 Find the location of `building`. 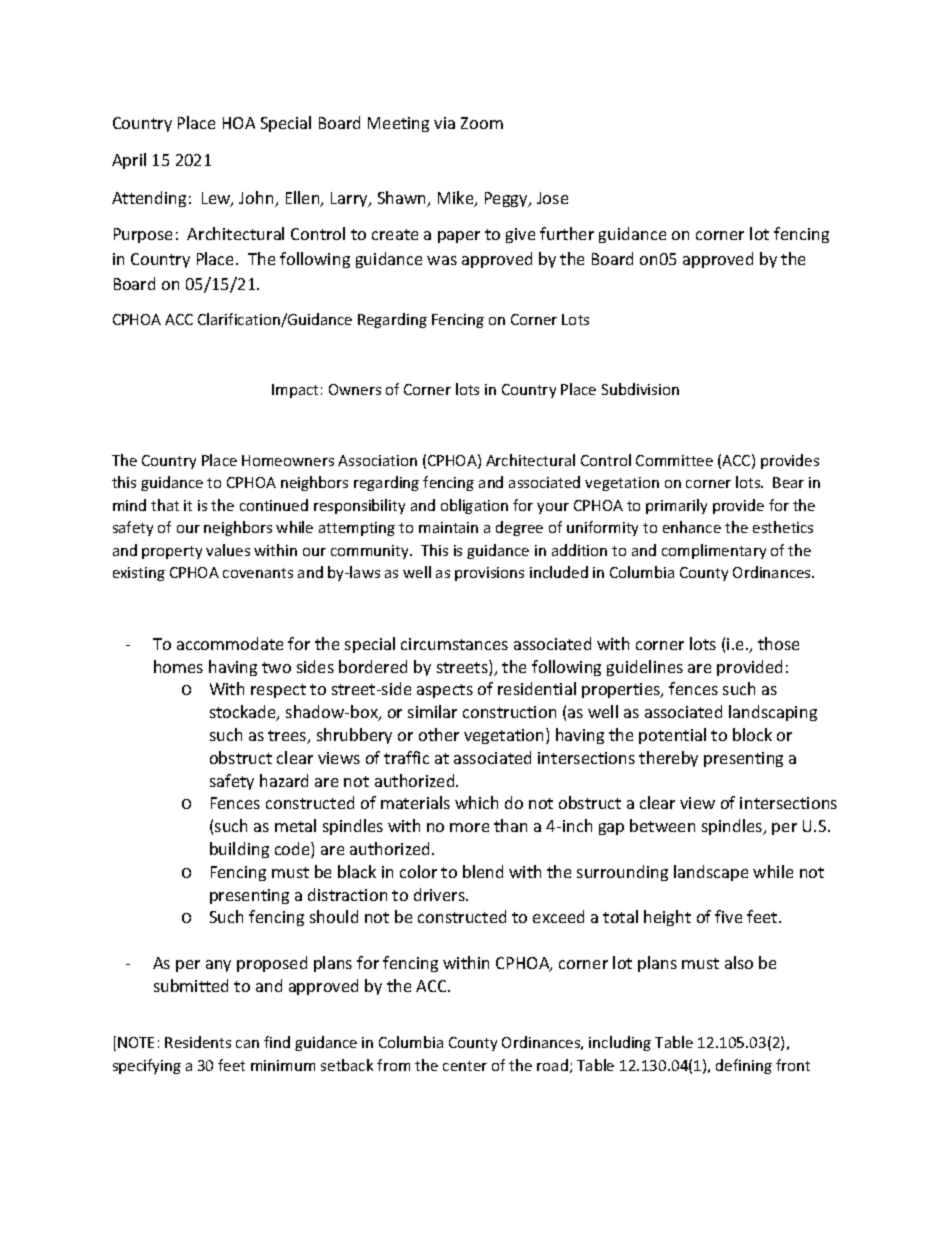

building is located at coordinates (239, 850).
